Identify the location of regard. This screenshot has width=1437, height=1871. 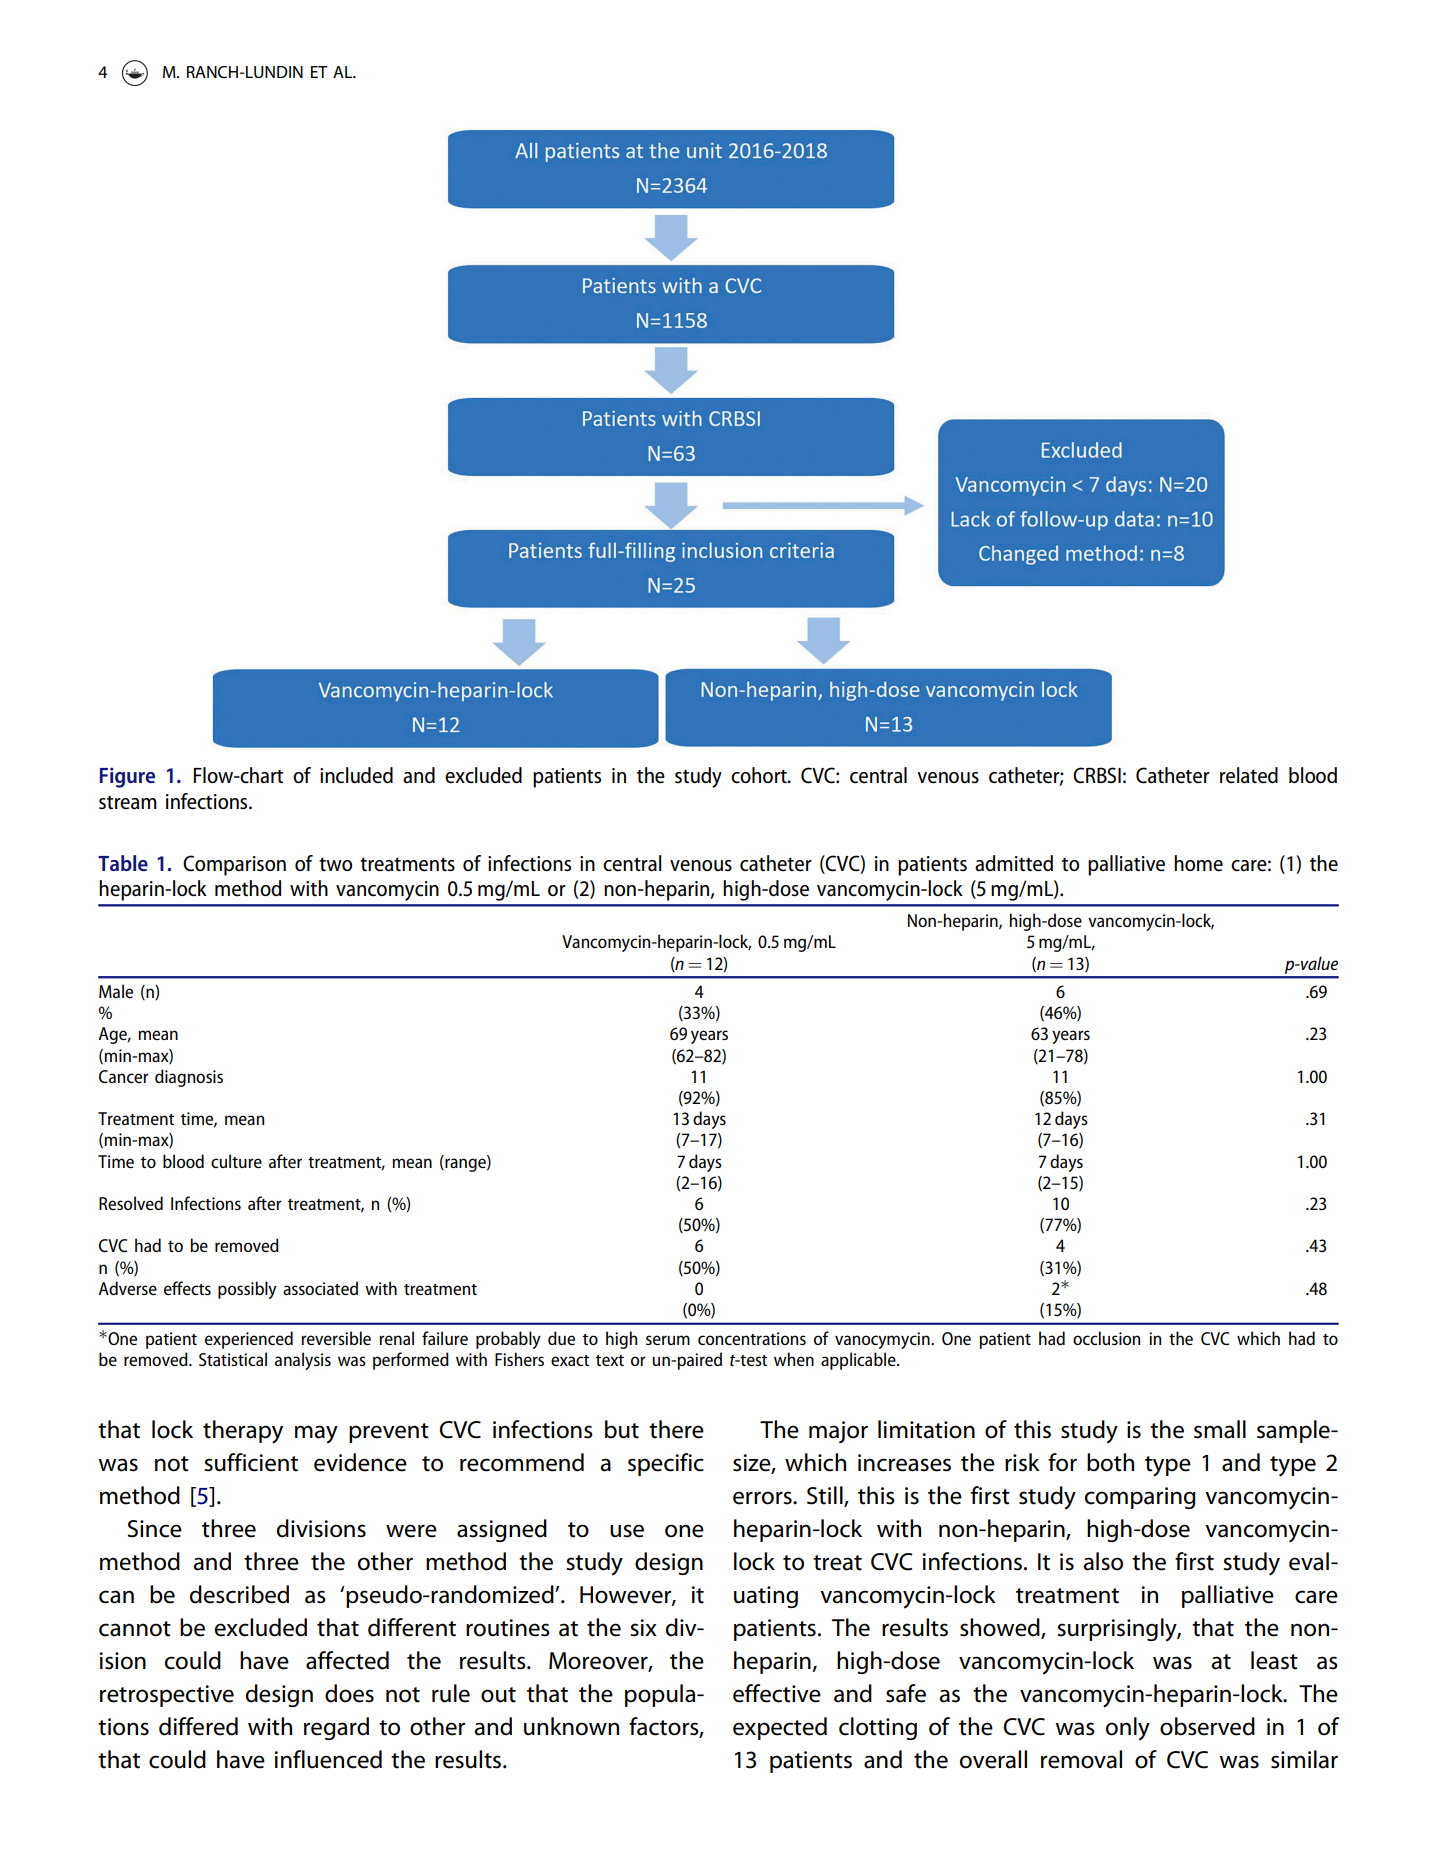
(336, 1728).
